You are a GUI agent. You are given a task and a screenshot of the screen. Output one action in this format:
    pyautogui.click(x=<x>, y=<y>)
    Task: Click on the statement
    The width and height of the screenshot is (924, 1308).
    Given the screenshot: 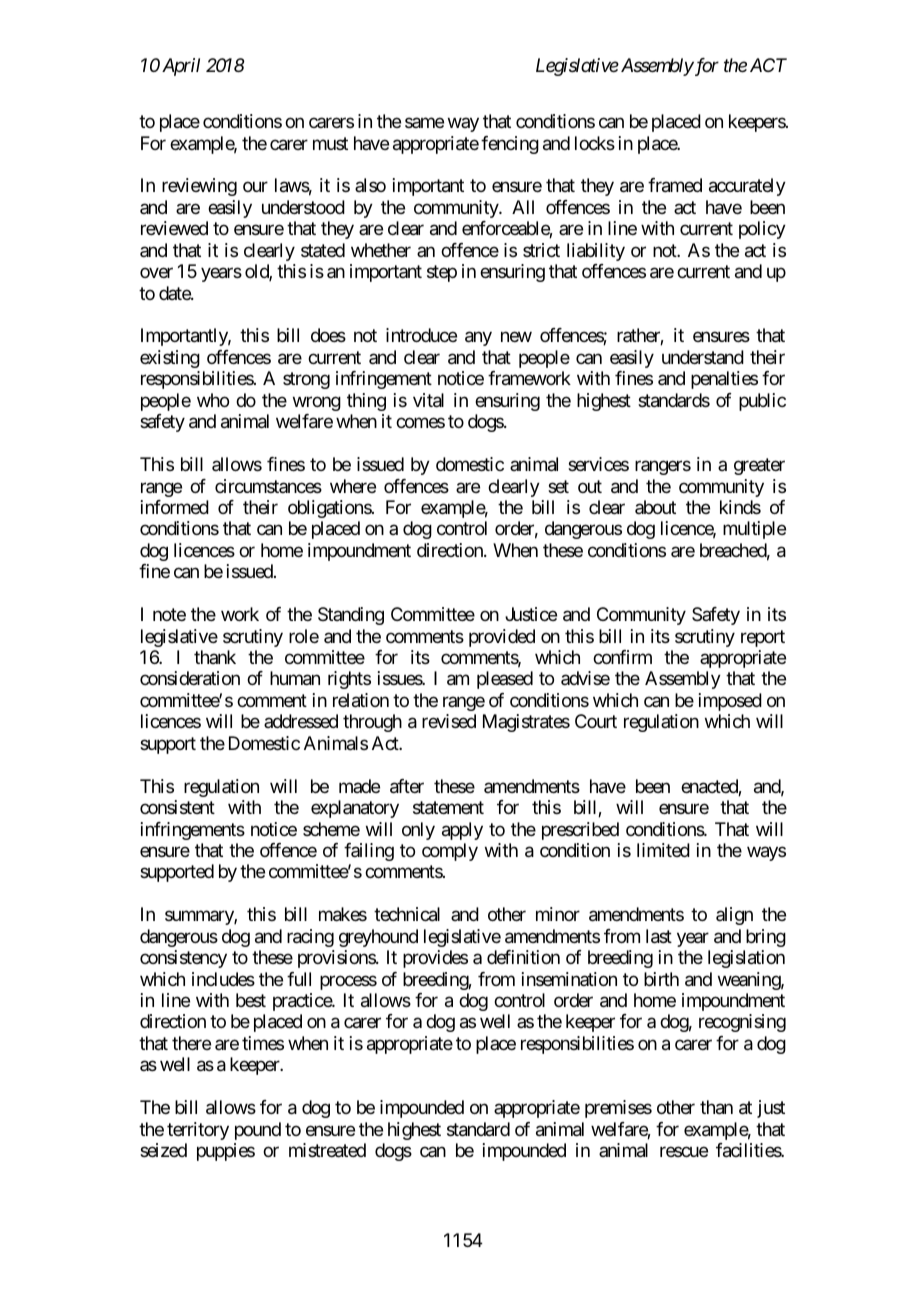 What is the action you would take?
    pyautogui.click(x=448, y=808)
